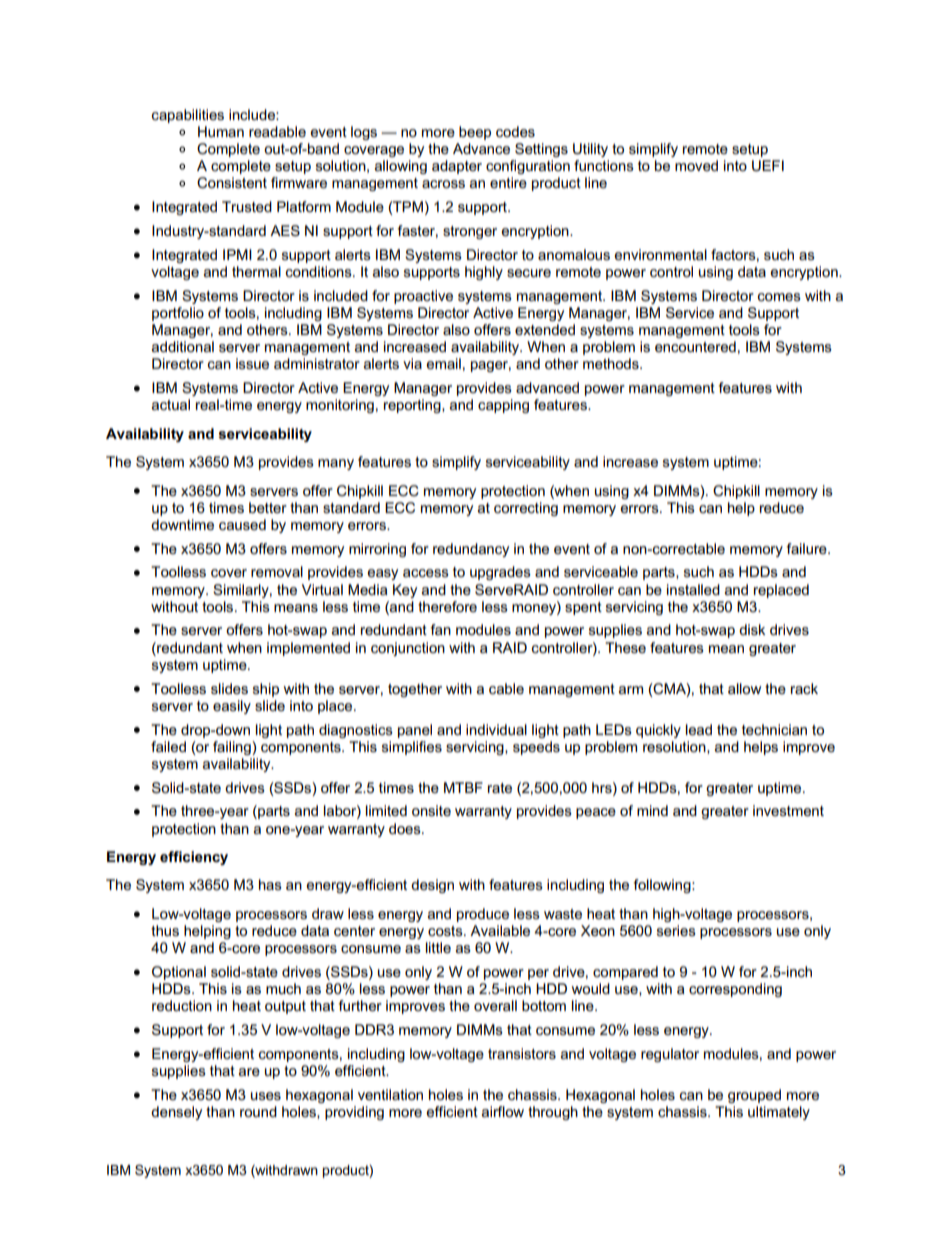  What do you see at coordinates (194, 858) in the page?
I see `efficiency` at bounding box center [194, 858].
